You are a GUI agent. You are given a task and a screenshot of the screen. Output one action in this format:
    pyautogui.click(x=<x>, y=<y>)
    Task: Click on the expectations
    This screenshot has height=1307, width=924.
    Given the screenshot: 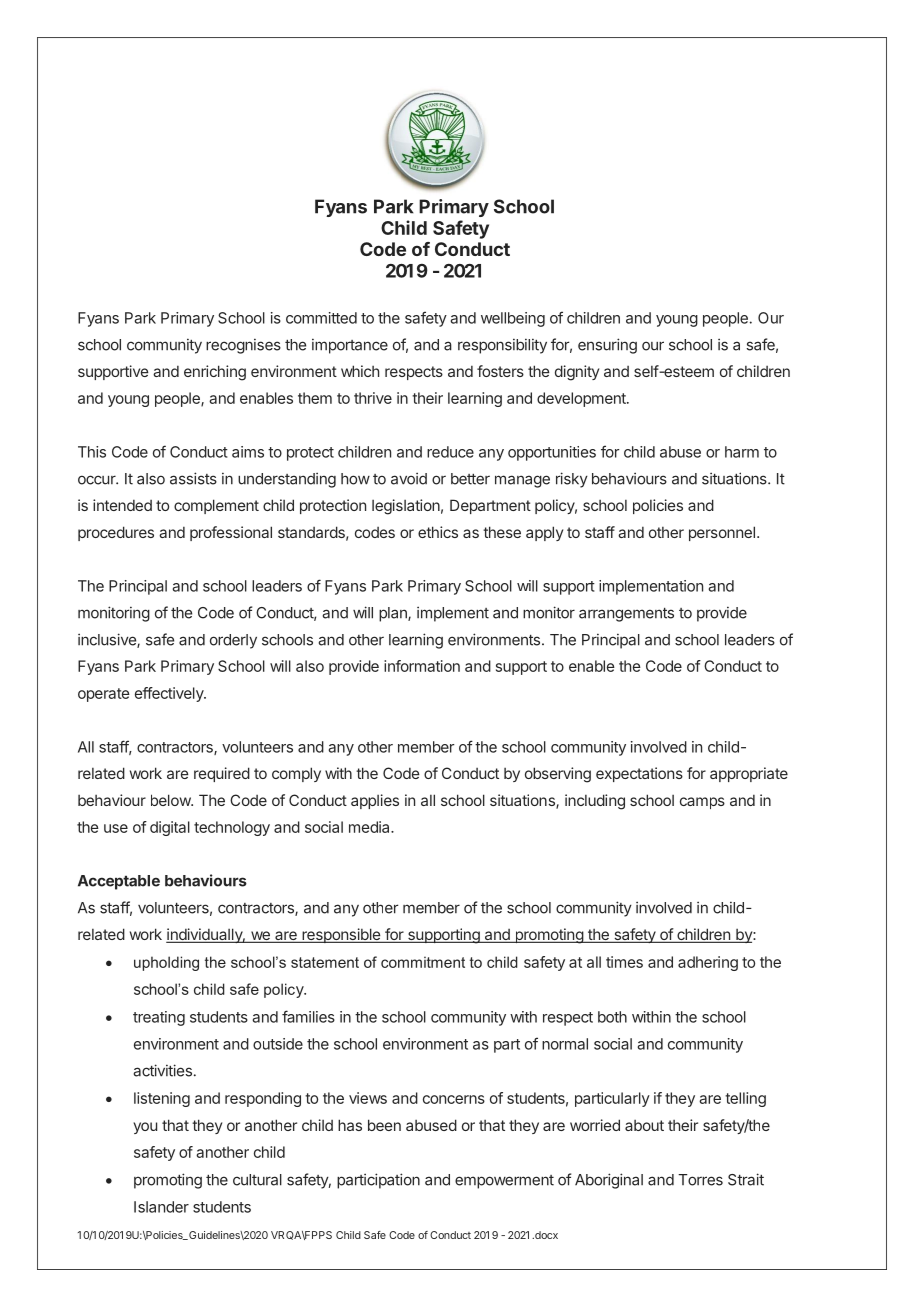 What is the action you would take?
    pyautogui.click(x=639, y=774)
